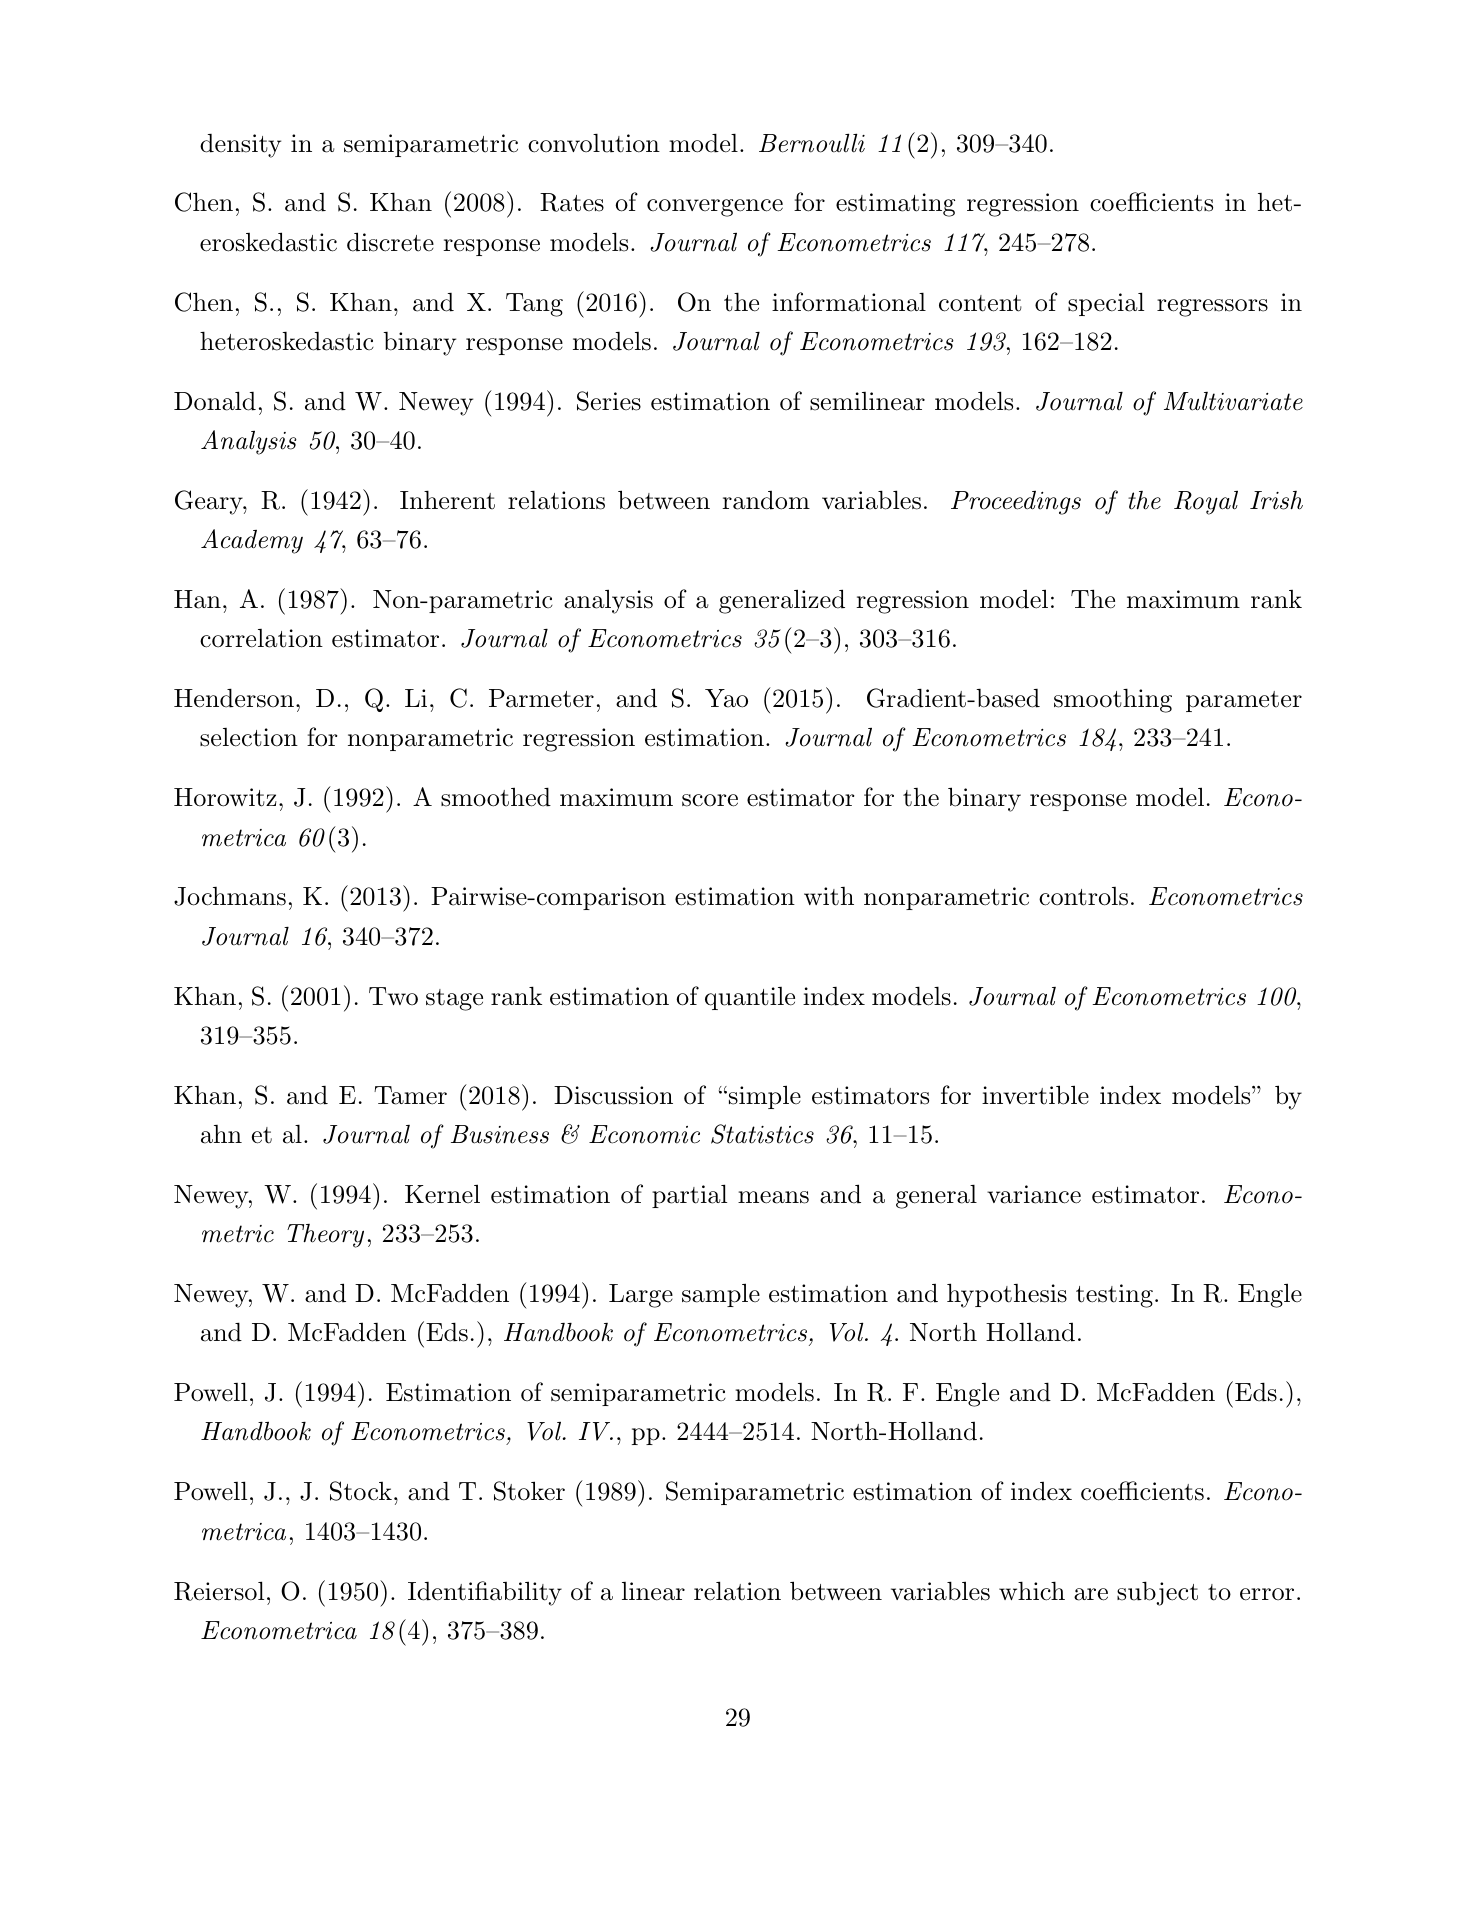 The image size is (1476, 1910). What do you see at coordinates (726, 698) in the document?
I see `Yao` at bounding box center [726, 698].
